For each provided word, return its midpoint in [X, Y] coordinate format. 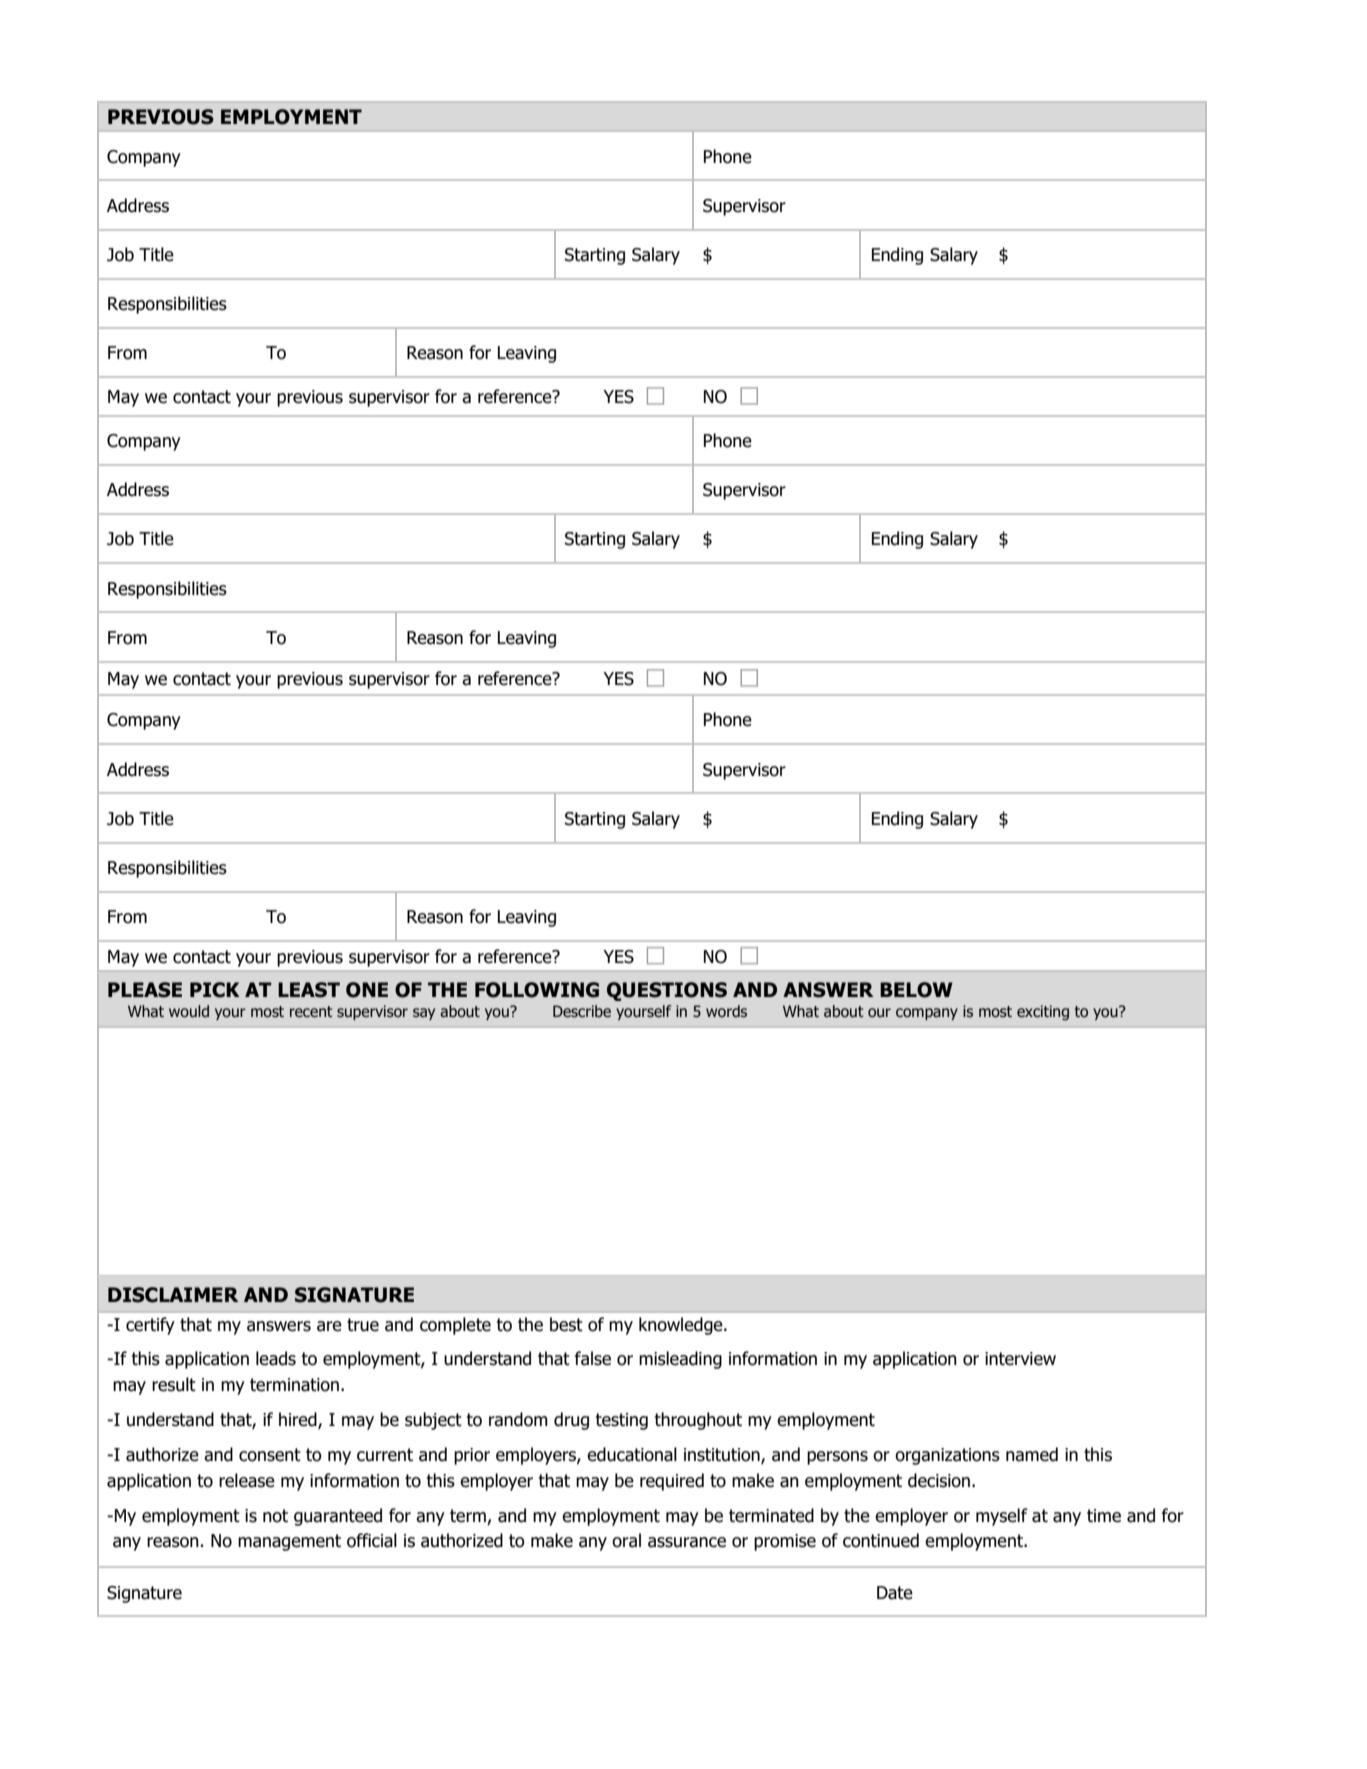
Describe [582, 1011]
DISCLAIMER [173, 1295]
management [289, 1542]
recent [311, 1011]
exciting [1043, 1012]
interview [1020, 1359]
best [566, 1324]
